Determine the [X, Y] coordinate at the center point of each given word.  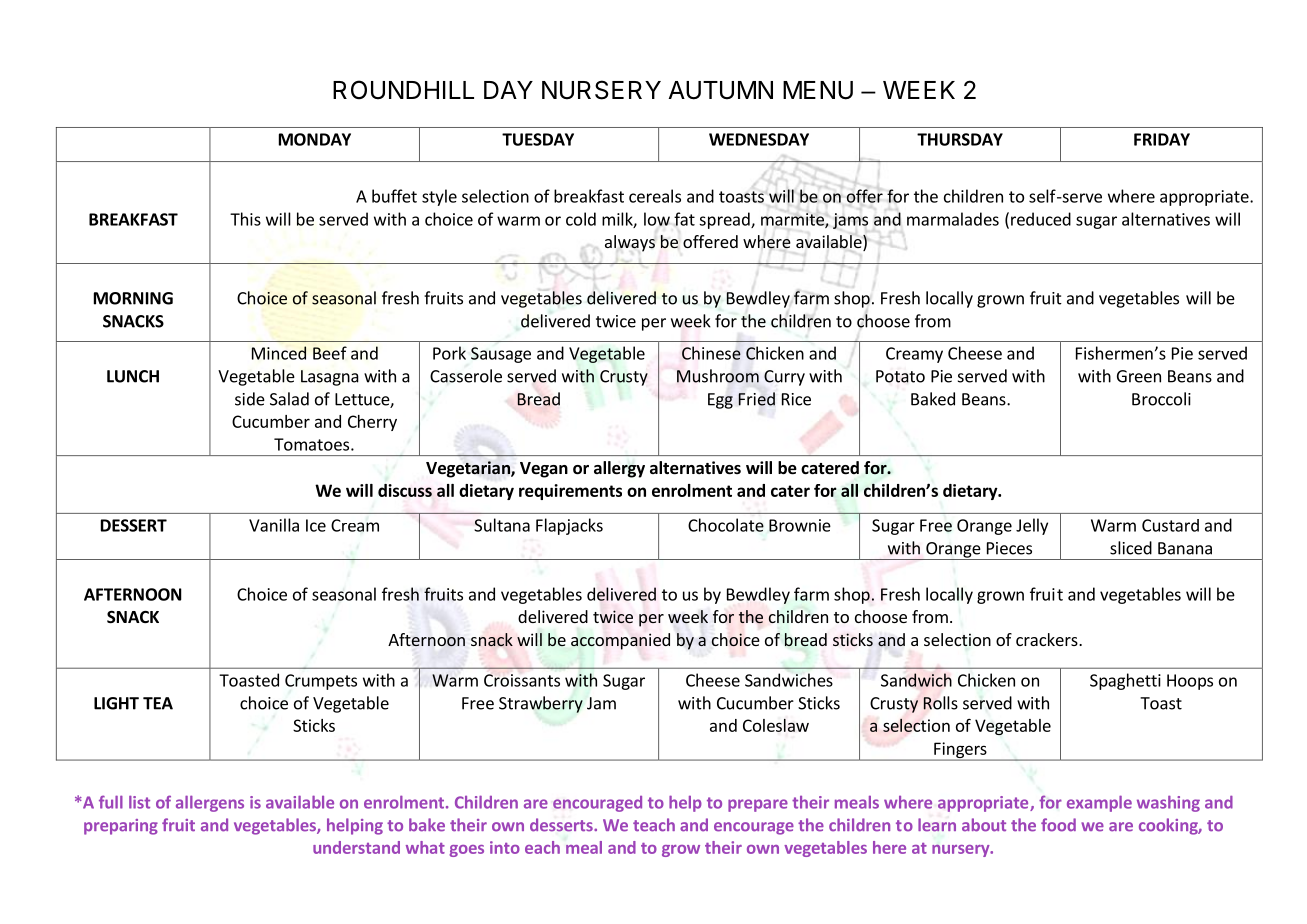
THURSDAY [960, 139]
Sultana [502, 525]
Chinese [711, 353]
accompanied [620, 641]
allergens [210, 803]
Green [1139, 376]
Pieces [1009, 548]
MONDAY [315, 139]
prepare [758, 805]
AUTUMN [720, 90]
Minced [279, 353]
